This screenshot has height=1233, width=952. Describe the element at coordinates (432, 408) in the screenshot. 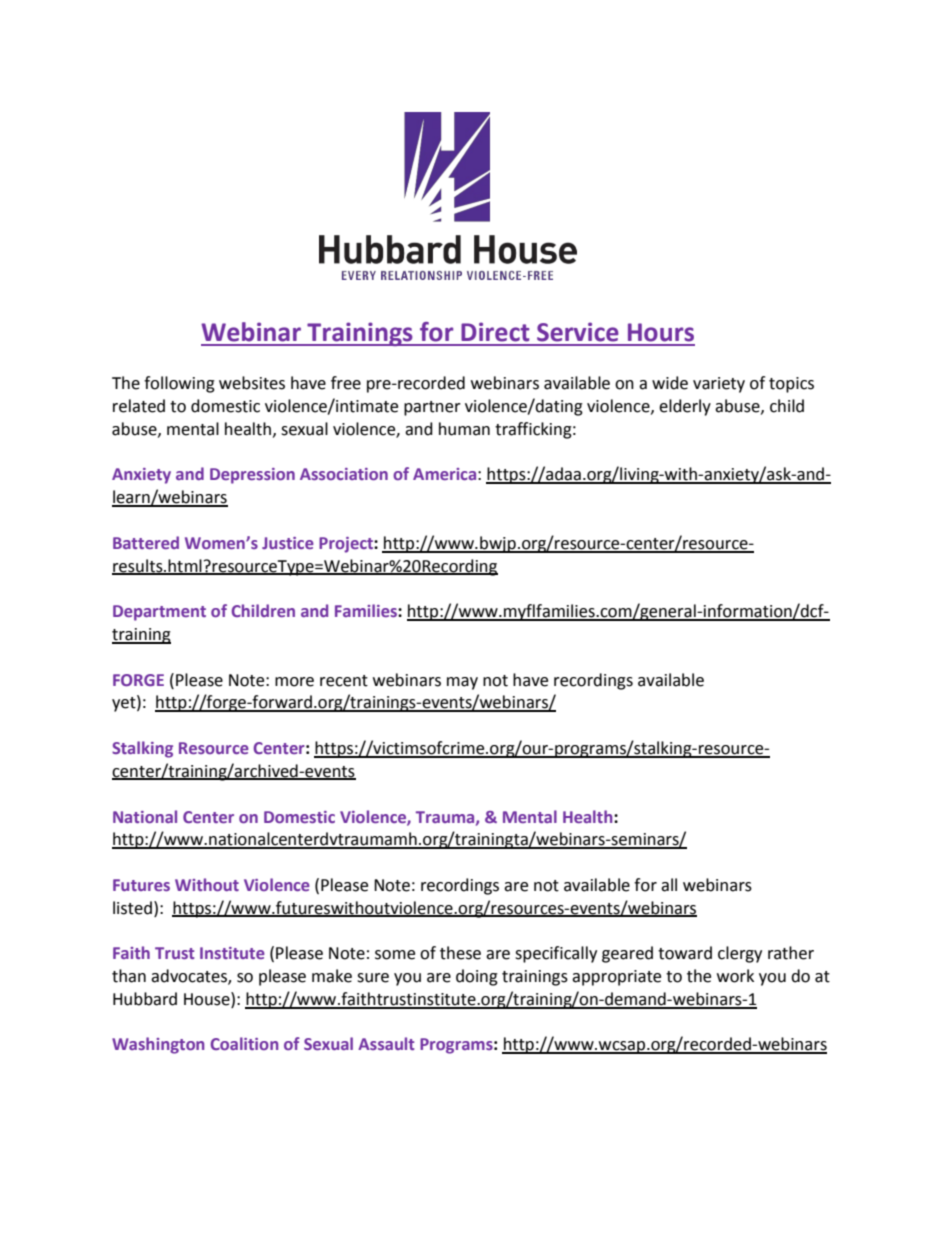

I see `partner` at that location.
